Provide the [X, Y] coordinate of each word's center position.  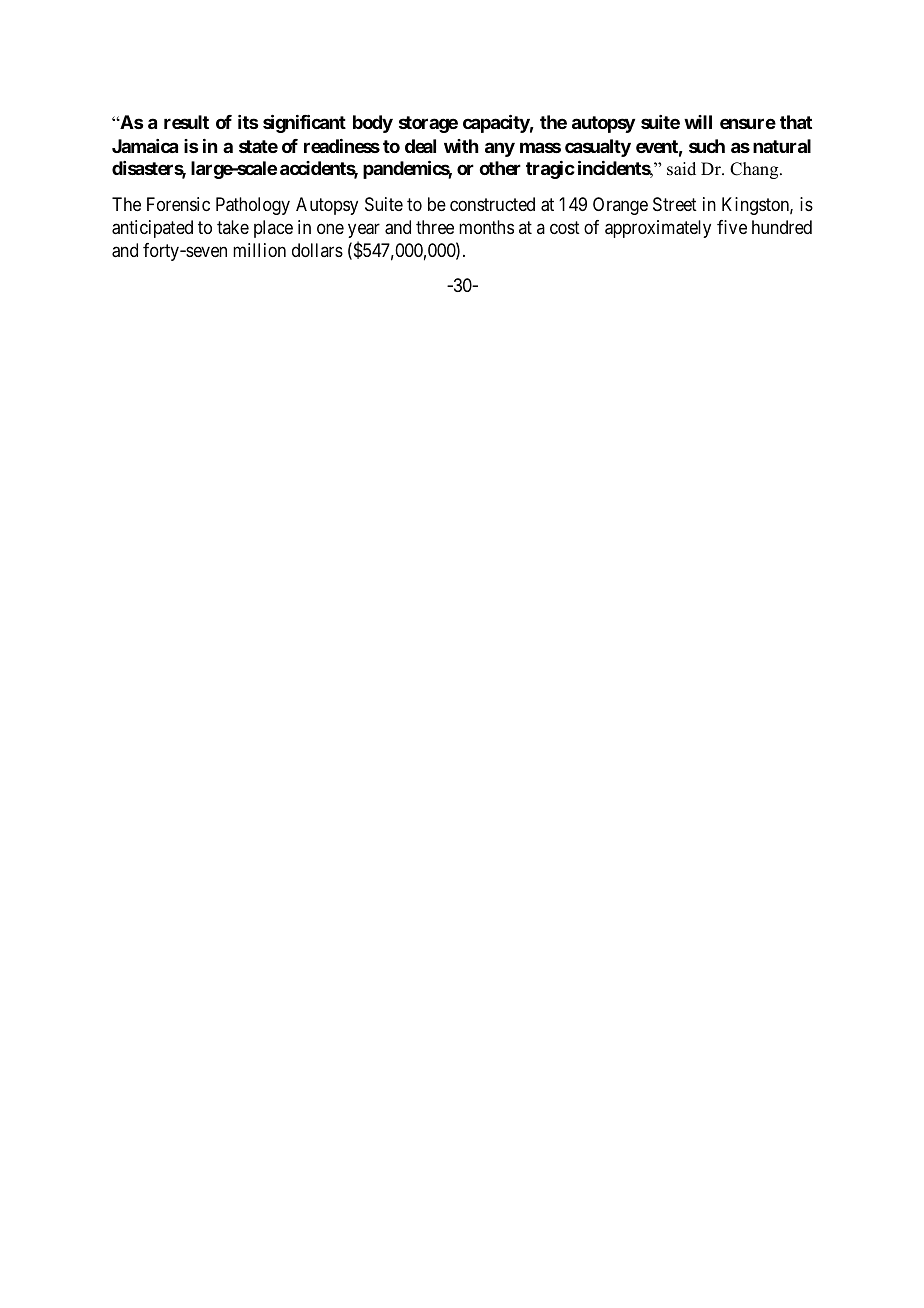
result [186, 122]
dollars [317, 250]
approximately [658, 229]
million [259, 250]
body [373, 124]
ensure [748, 123]
